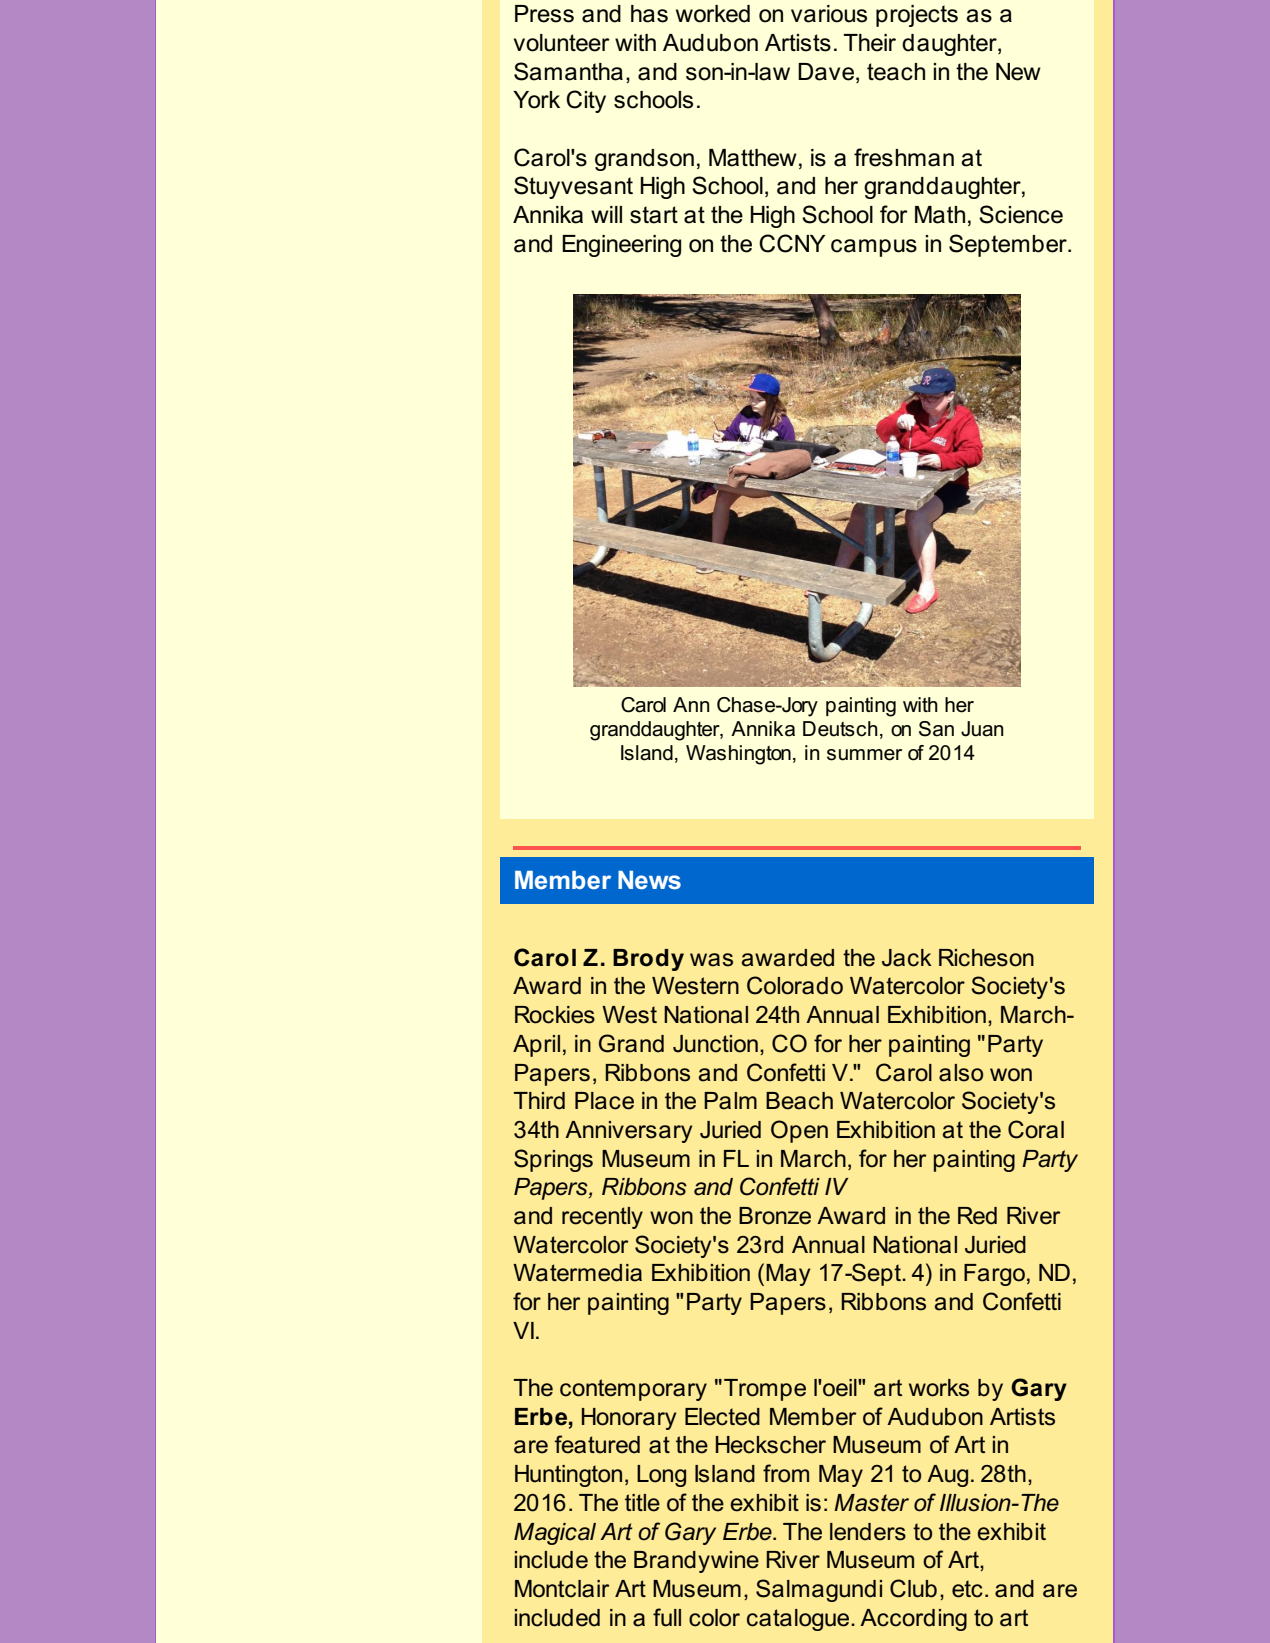 The width and height of the image is (1270, 1643). Describe the element at coordinates (775, 1216) in the image. I see `Bronze` at that location.
